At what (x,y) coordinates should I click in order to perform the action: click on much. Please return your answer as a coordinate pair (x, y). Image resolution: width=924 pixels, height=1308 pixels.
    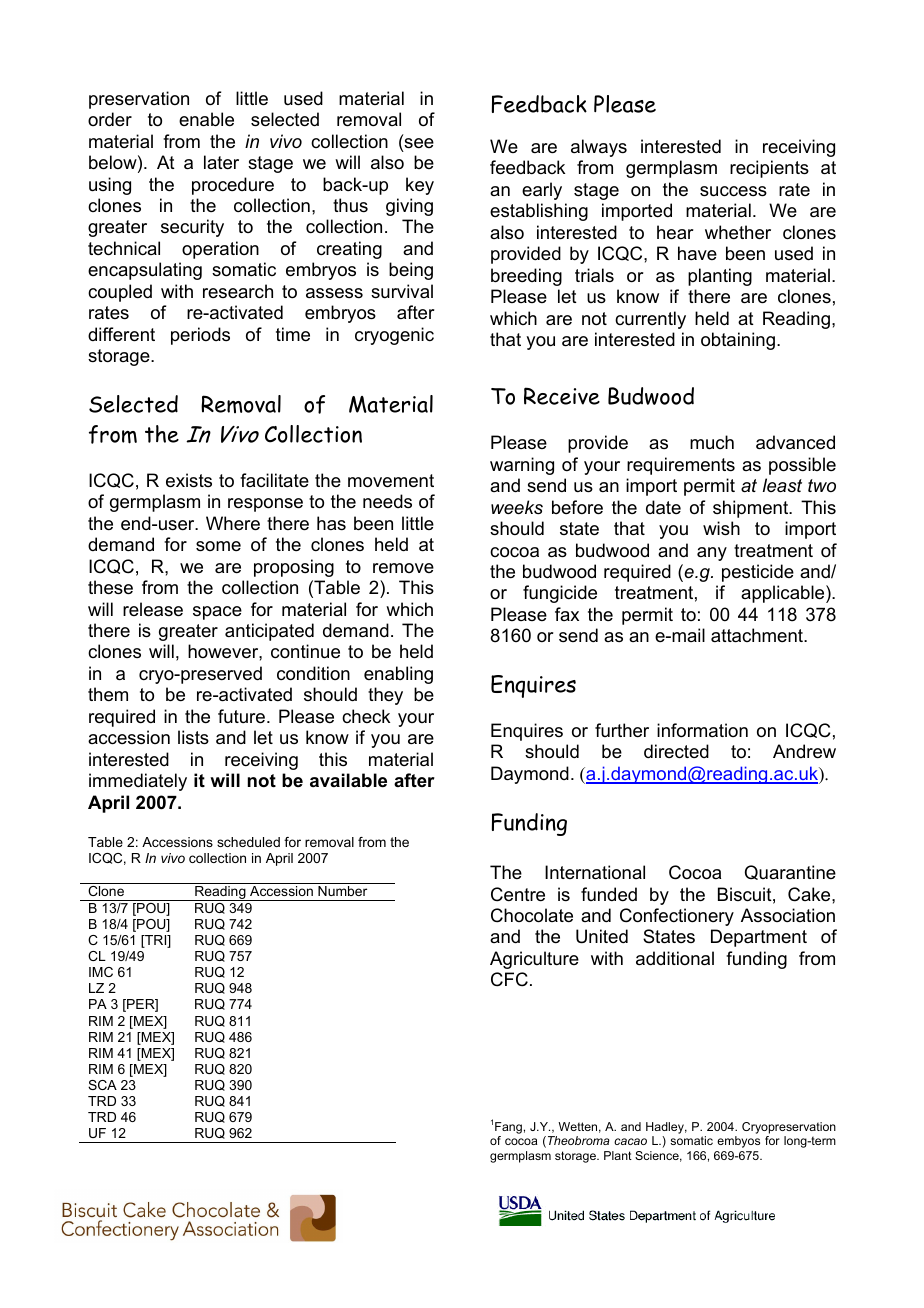
    Looking at the image, I should click on (712, 442).
